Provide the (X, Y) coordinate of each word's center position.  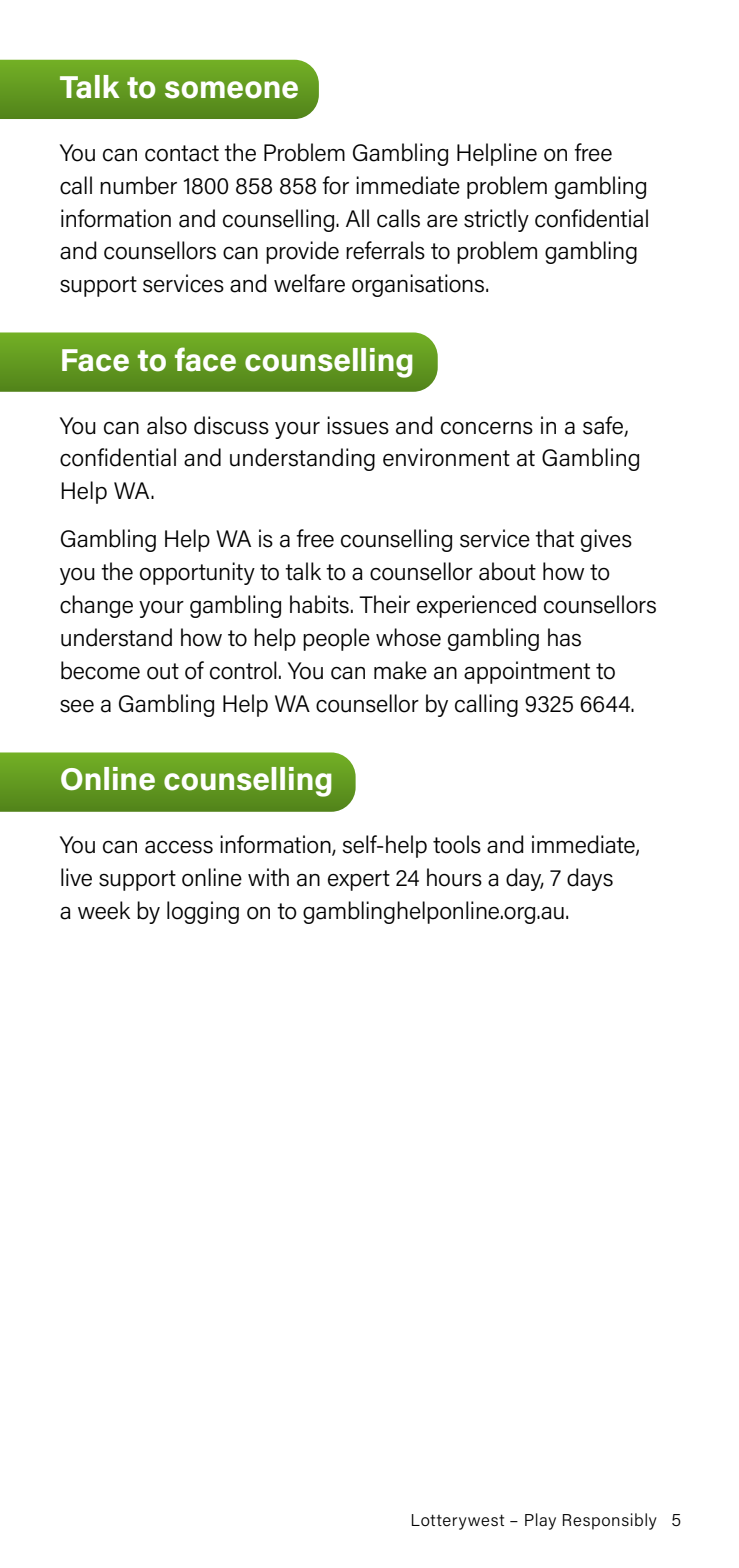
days (590, 879)
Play (540, 1521)
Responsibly (610, 1521)
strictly (496, 220)
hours (454, 877)
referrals (385, 250)
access (179, 847)
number (138, 185)
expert (359, 880)
